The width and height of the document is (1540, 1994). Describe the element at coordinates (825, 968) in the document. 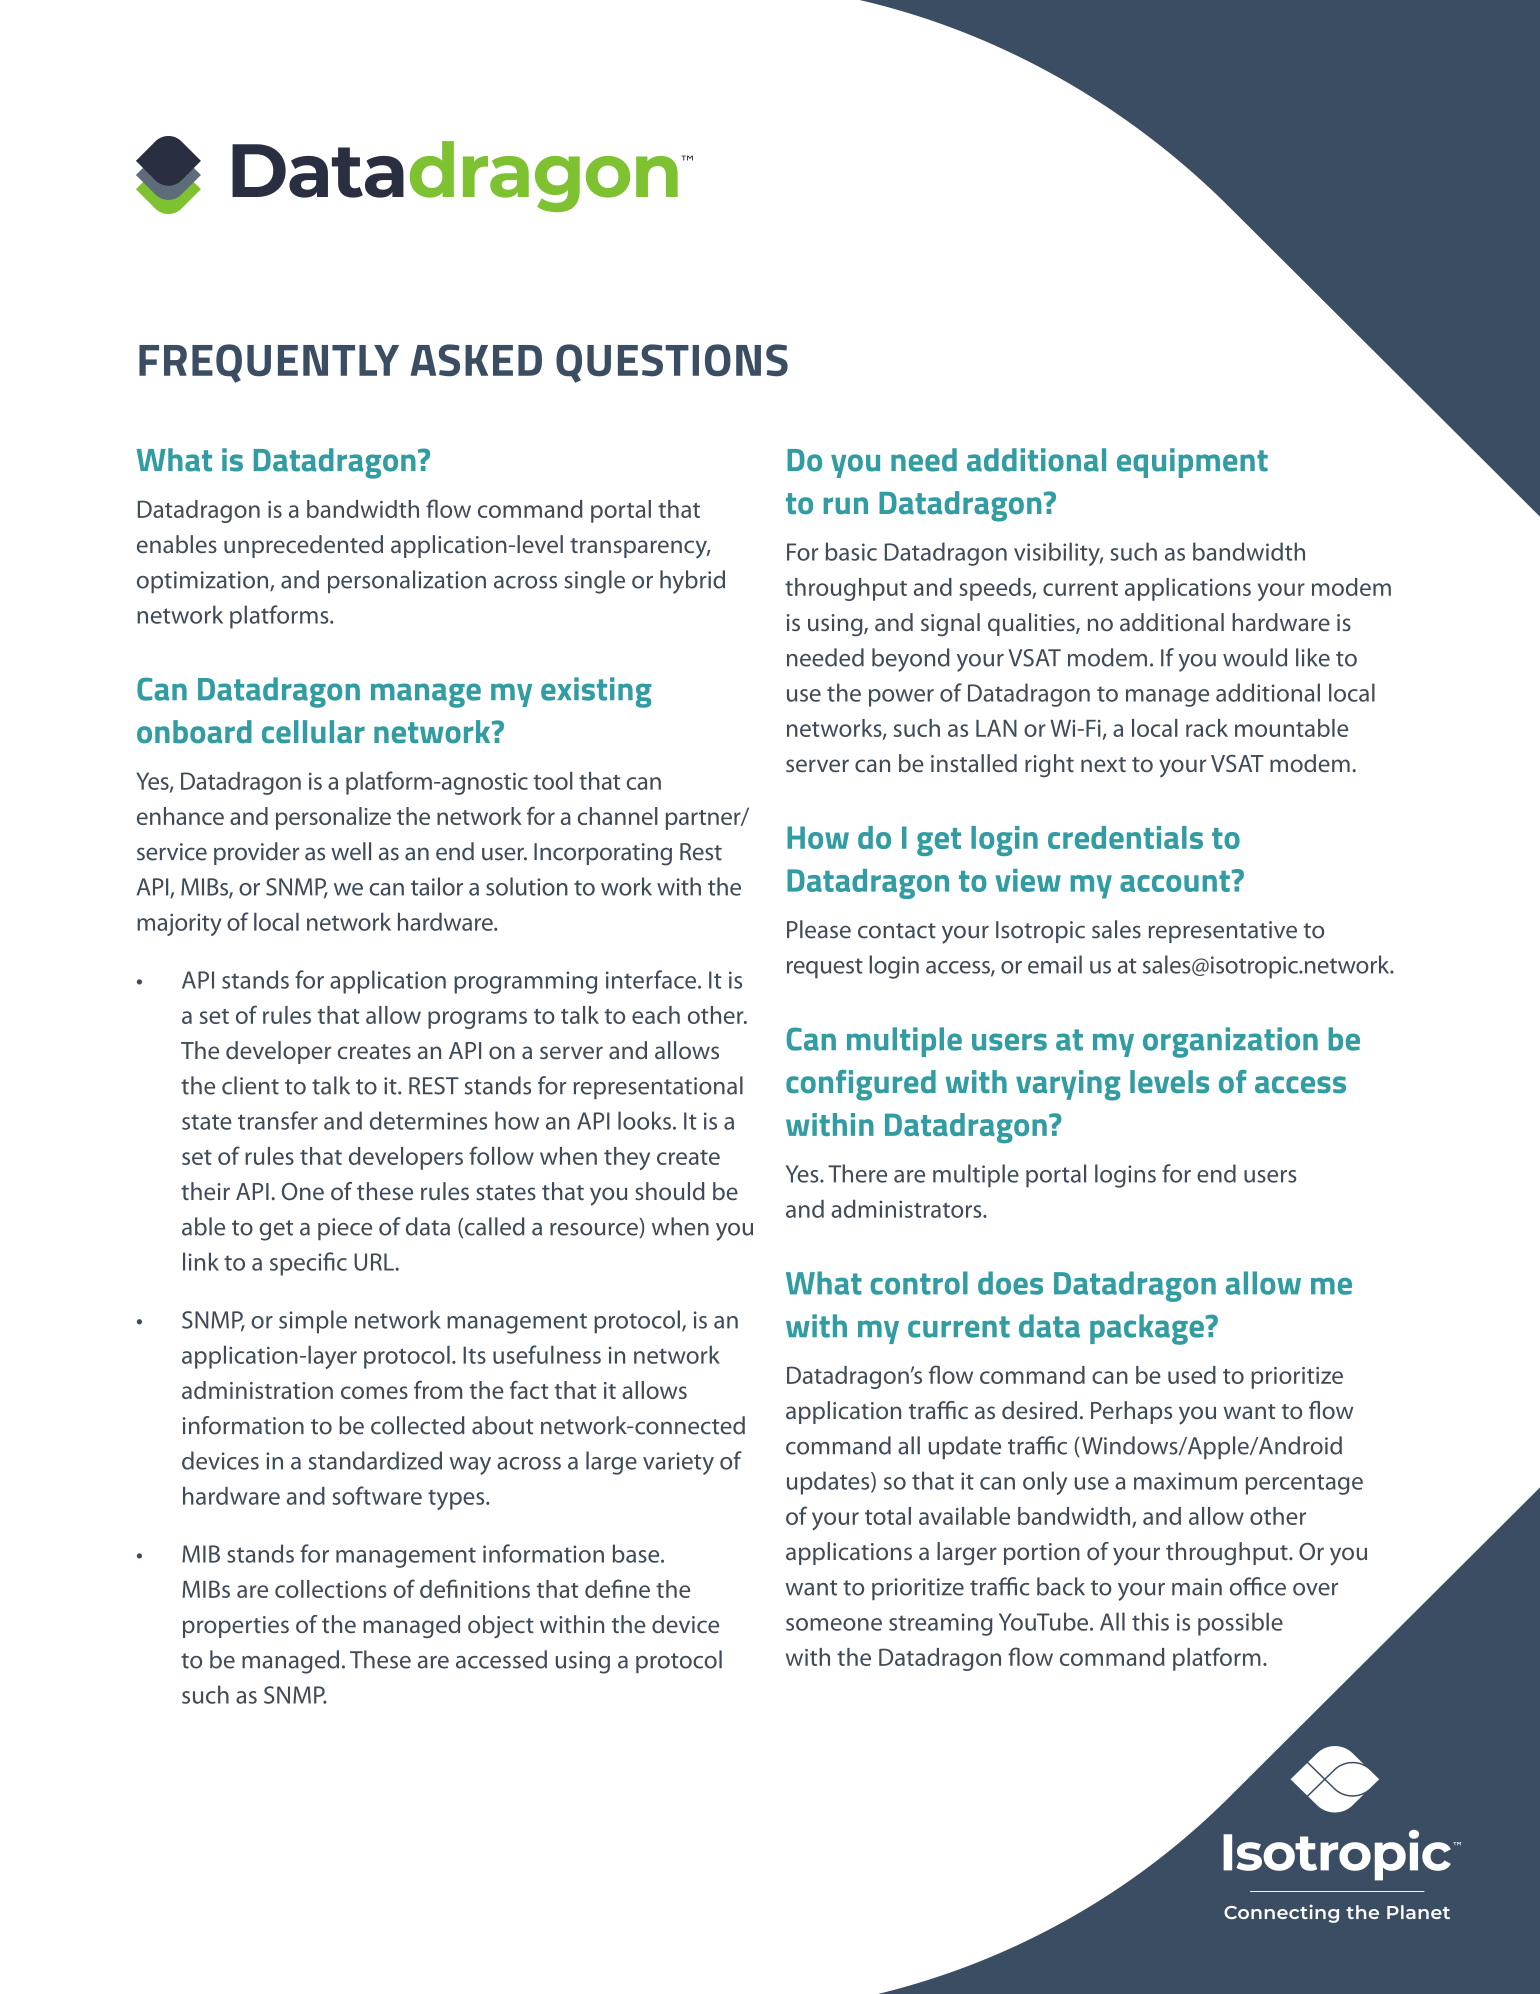

I see `request` at that location.
